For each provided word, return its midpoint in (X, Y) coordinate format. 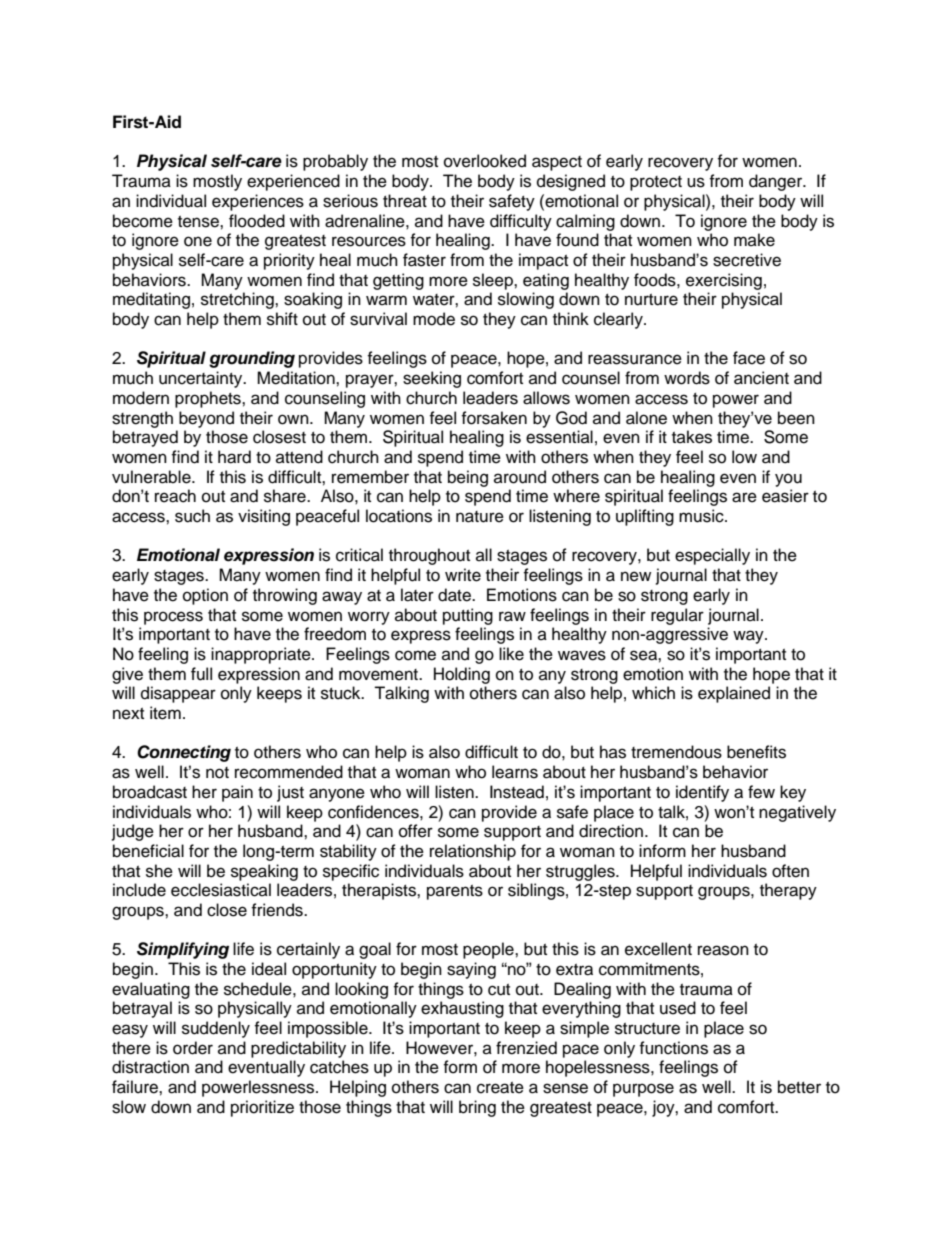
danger (777, 182)
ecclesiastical (221, 890)
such (192, 516)
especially (712, 556)
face (749, 358)
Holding (462, 675)
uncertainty (202, 379)
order (193, 1048)
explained (734, 694)
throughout (429, 556)
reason (723, 950)
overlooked (485, 161)
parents (455, 892)
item (165, 713)
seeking (432, 379)
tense (199, 222)
